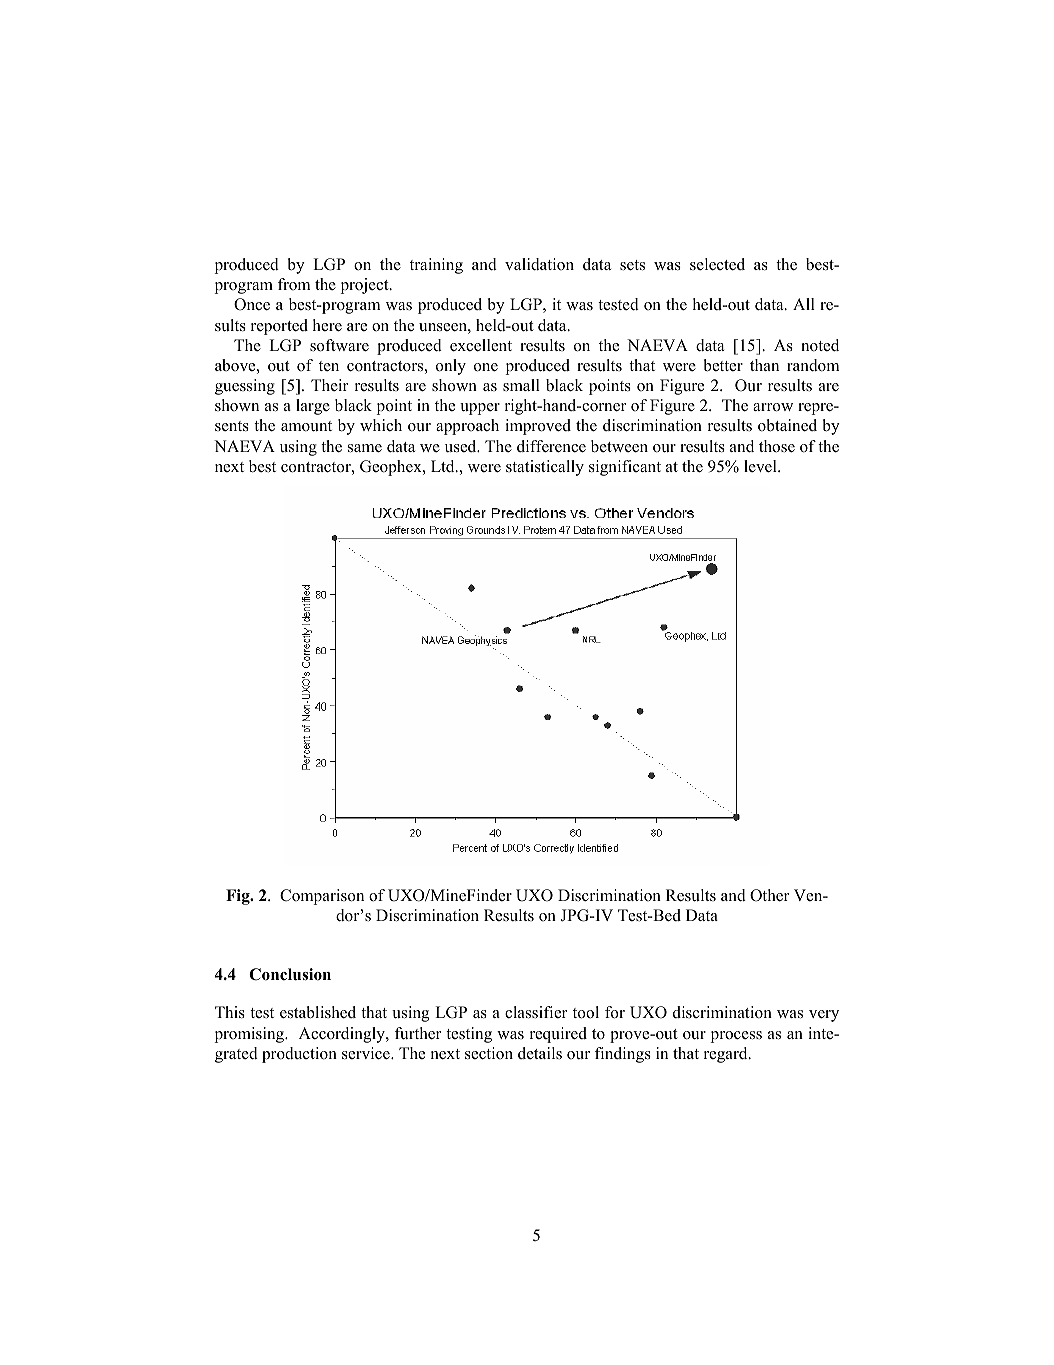 This screenshot has height=1365, width=1054. I want to click on amount, so click(306, 426).
